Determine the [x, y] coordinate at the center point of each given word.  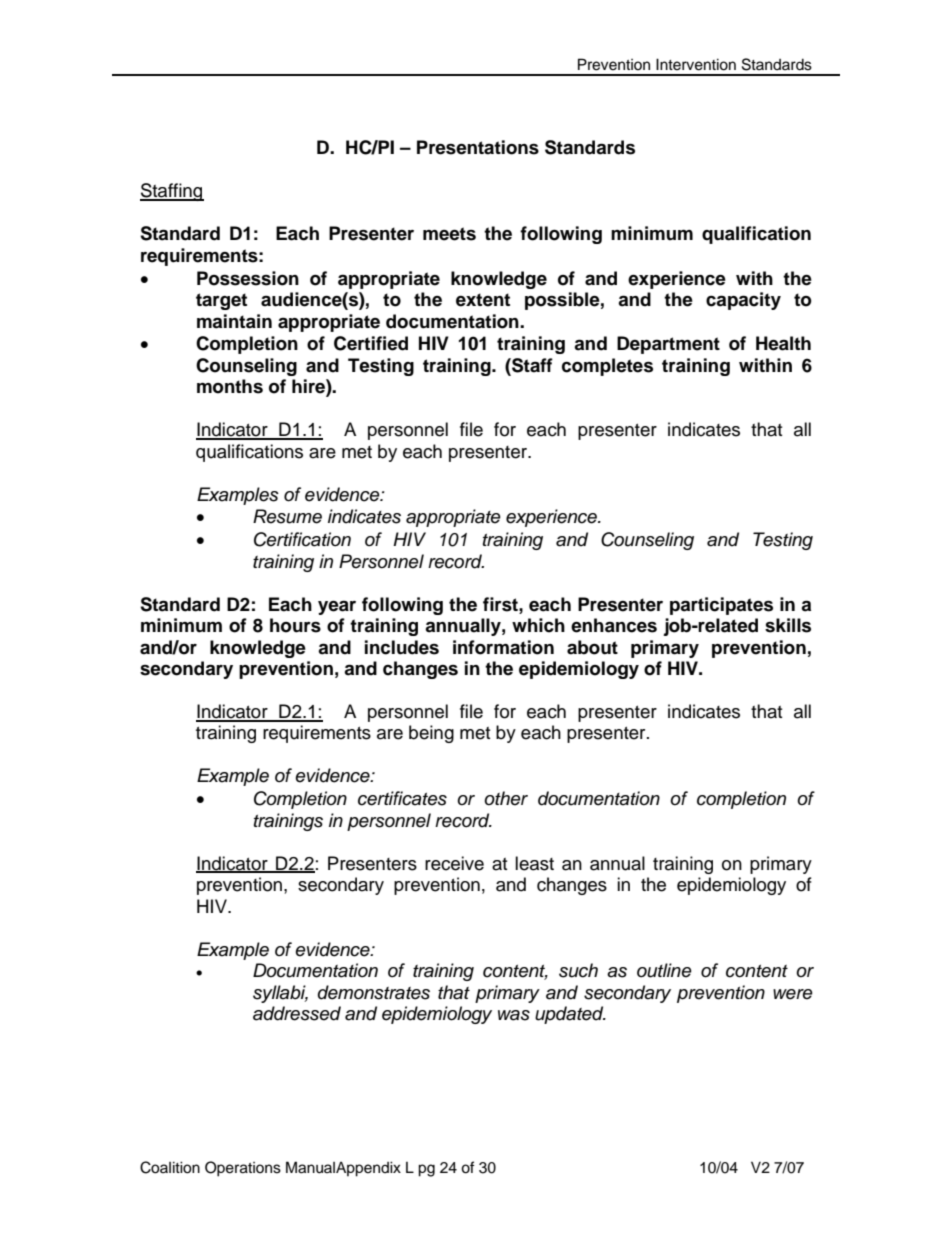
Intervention [696, 64]
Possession [248, 278]
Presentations [478, 147]
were [793, 994]
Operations [243, 1169]
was [514, 1015]
